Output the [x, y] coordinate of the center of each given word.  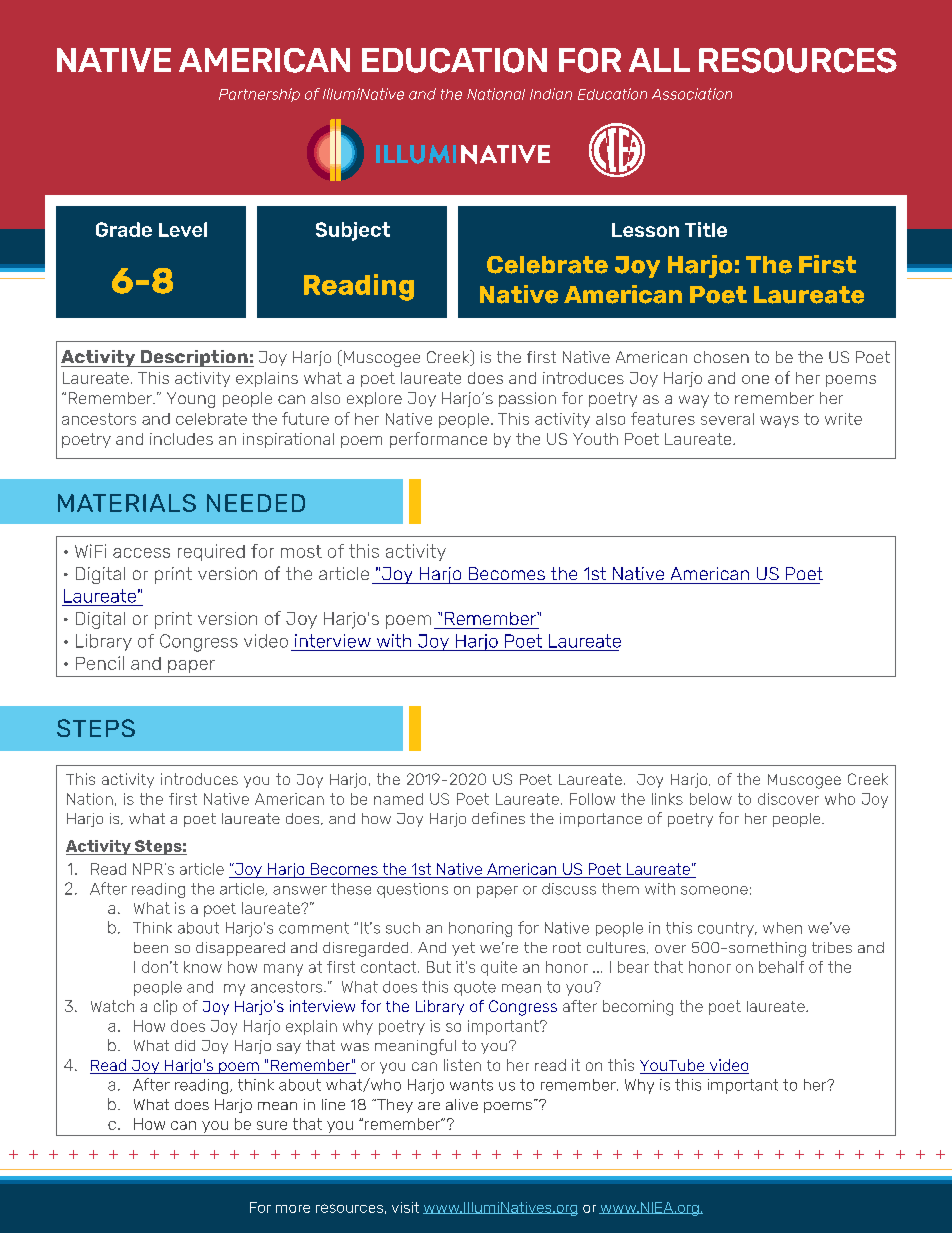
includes [181, 439]
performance [438, 440]
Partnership [259, 95]
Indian [551, 94]
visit [405, 1207]
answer [300, 890]
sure [272, 1125]
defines [498, 818]
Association [692, 94]
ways [779, 422]
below [711, 799]
